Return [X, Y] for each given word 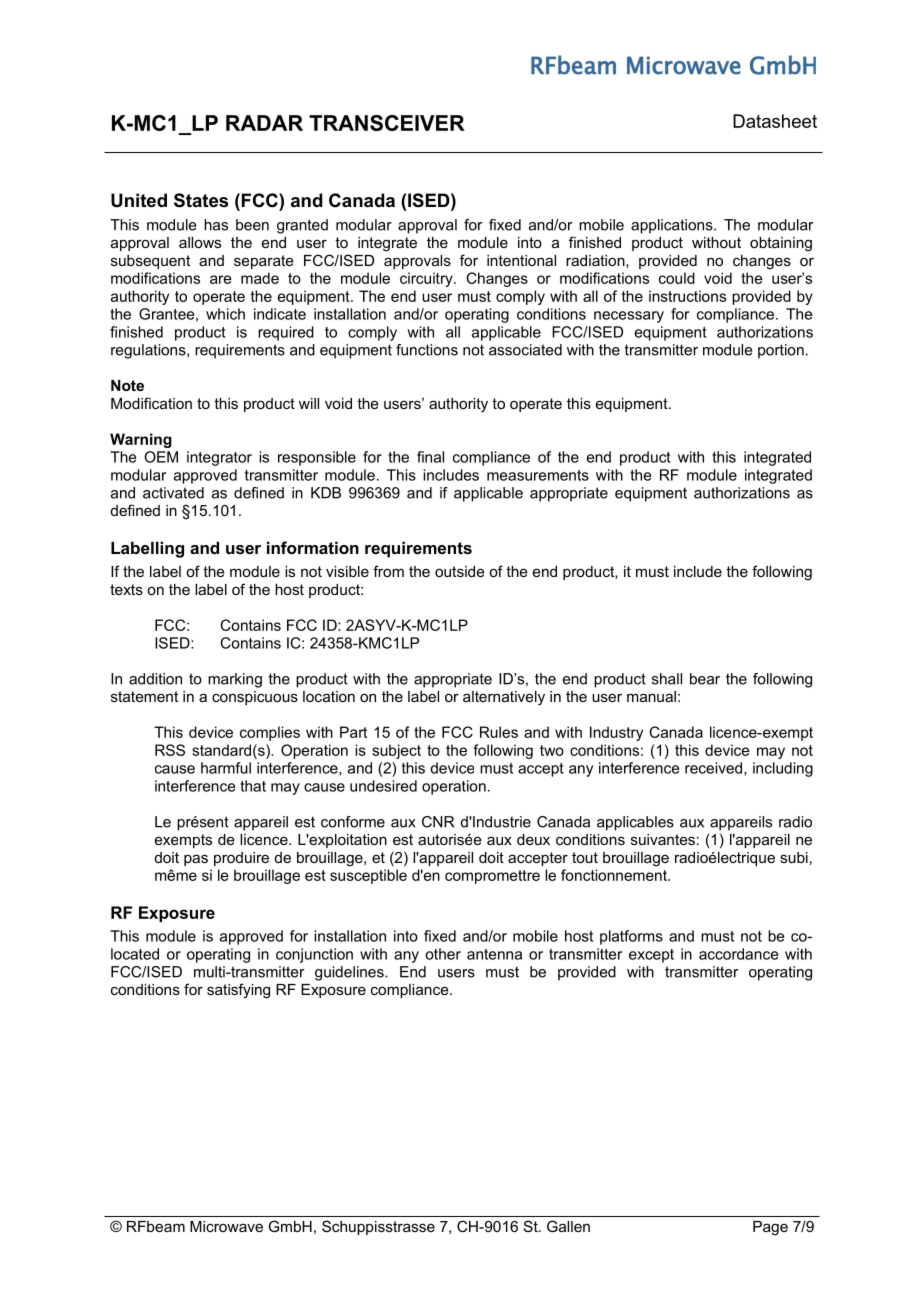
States [201, 200]
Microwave [226, 1226]
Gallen [568, 1226]
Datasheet [775, 121]
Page [770, 1228]
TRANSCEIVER [387, 123]
